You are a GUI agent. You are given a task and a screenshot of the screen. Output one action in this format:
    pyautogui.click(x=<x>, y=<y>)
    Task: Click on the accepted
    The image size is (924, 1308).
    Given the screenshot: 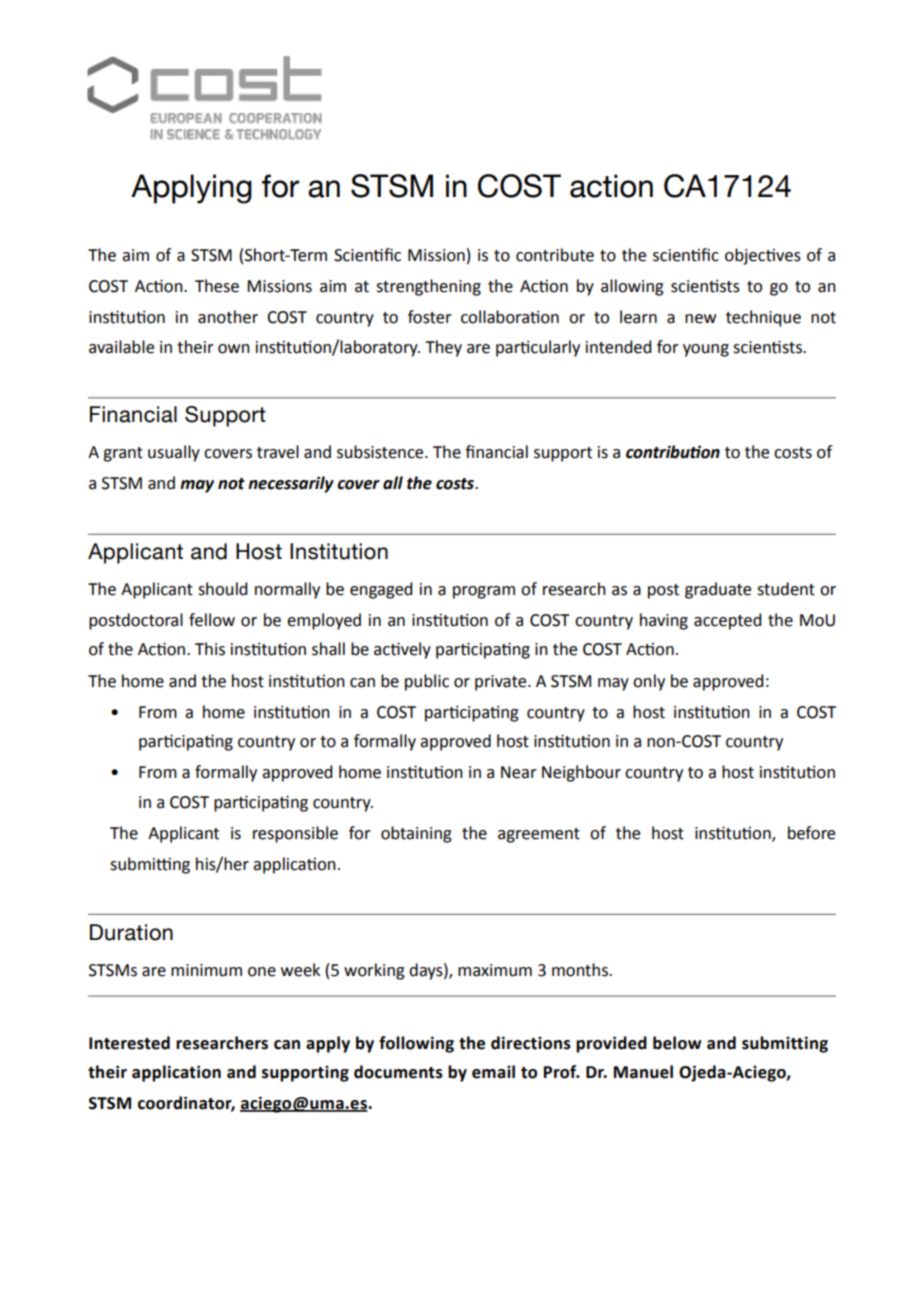 What is the action you would take?
    pyautogui.click(x=727, y=621)
